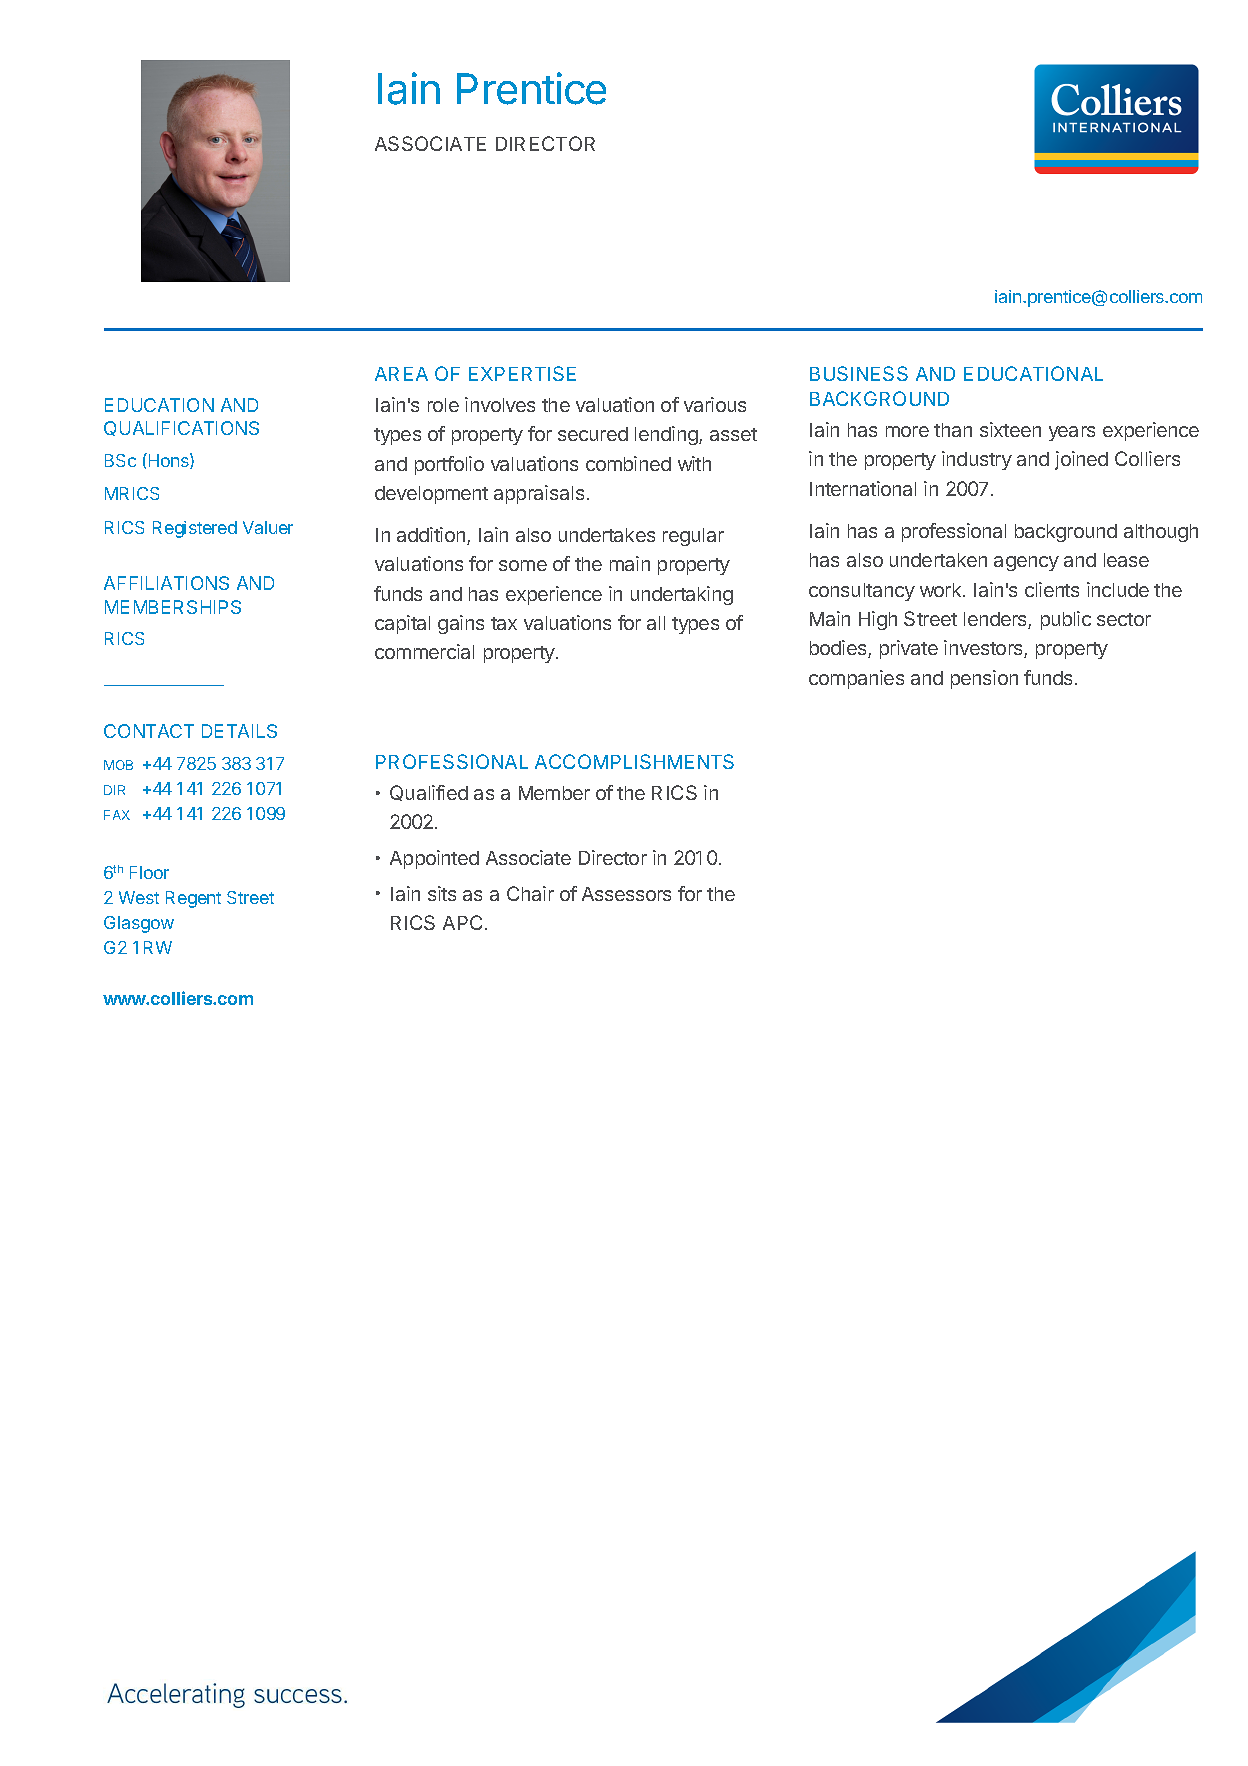  What do you see at coordinates (181, 428) in the page?
I see `QUALIFICATIONS` at bounding box center [181, 428].
